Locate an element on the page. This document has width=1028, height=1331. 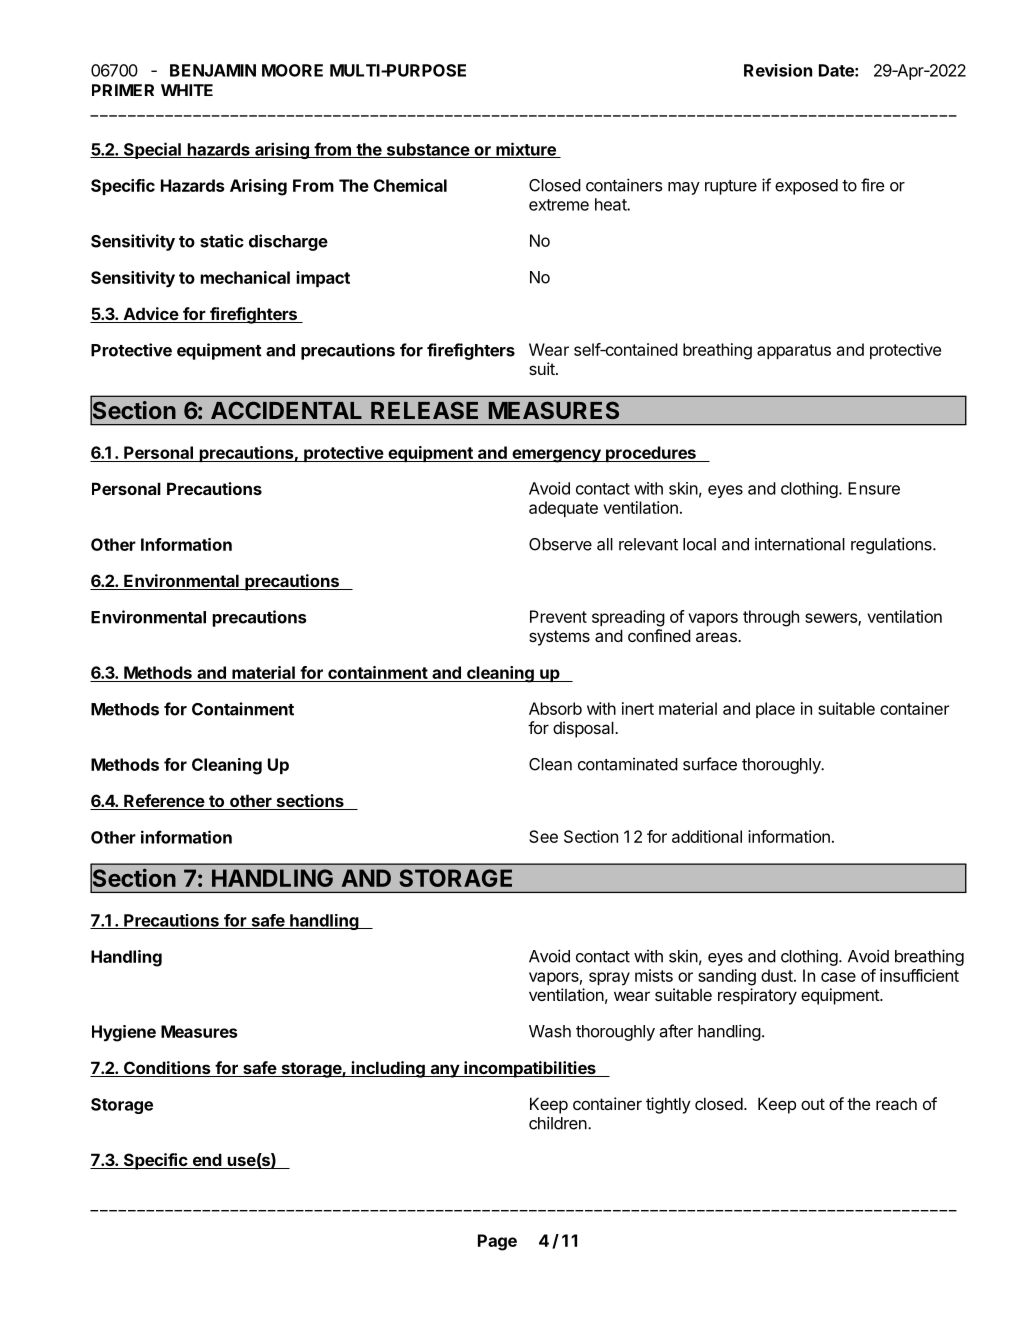
Revision is located at coordinates (778, 70).
